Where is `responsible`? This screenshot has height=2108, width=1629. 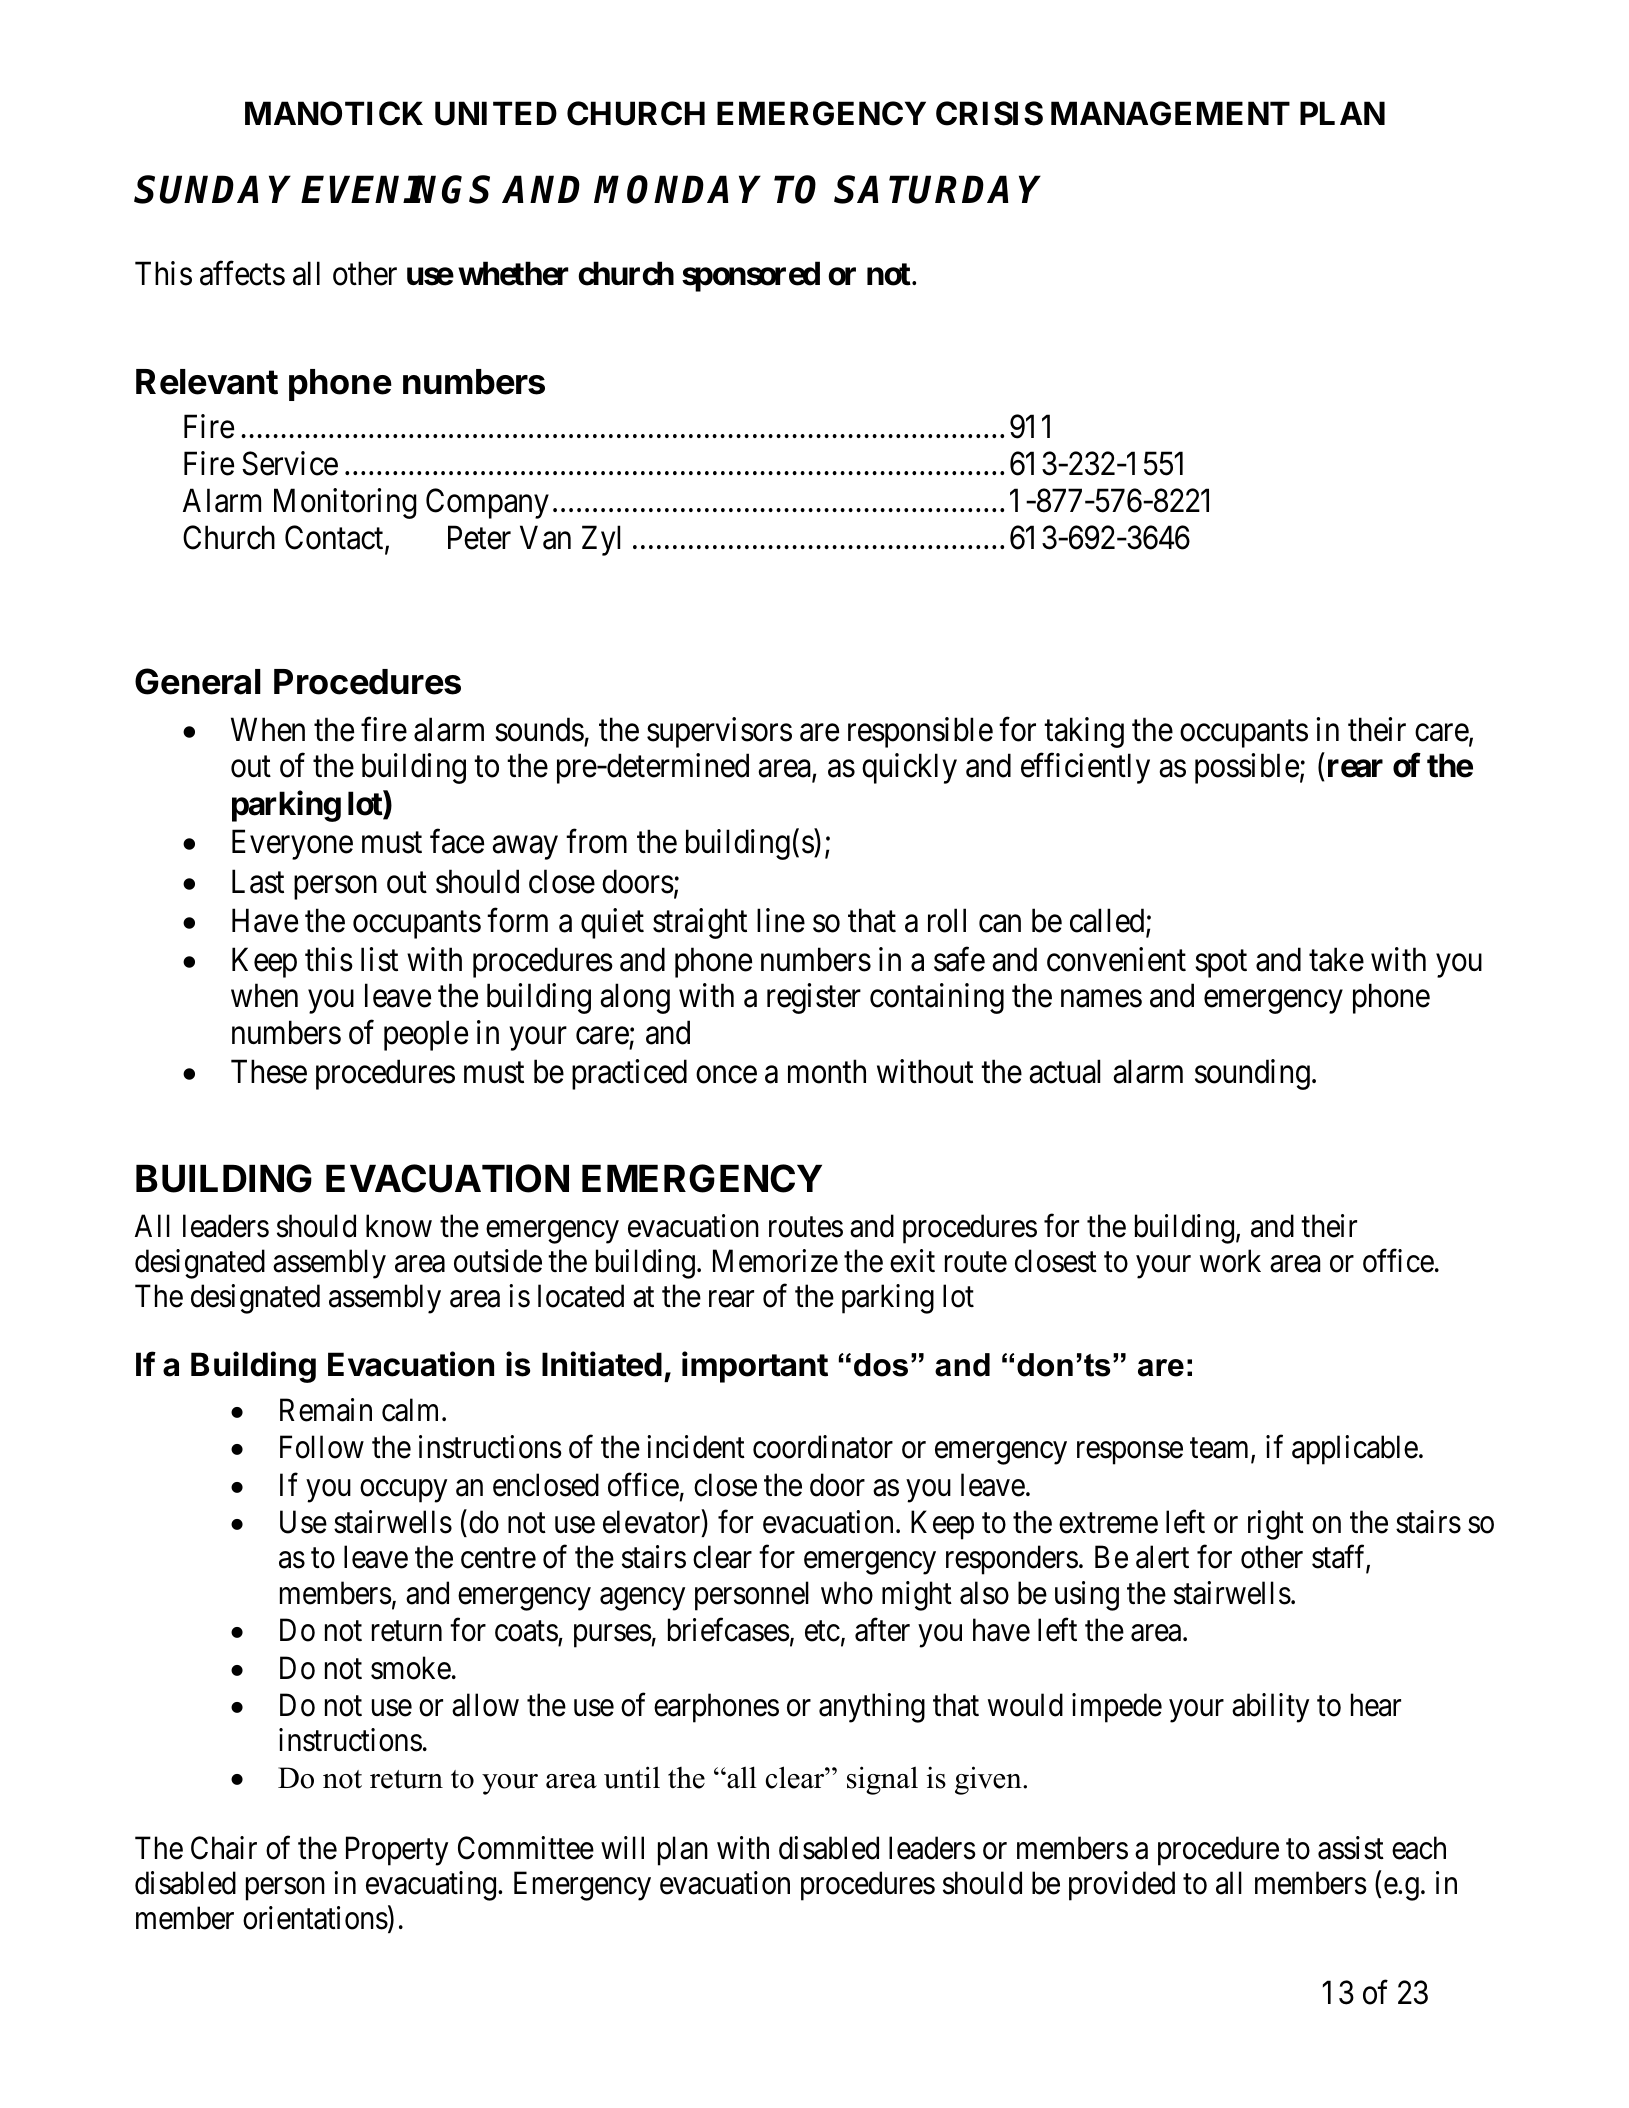
responsible is located at coordinates (920, 732).
